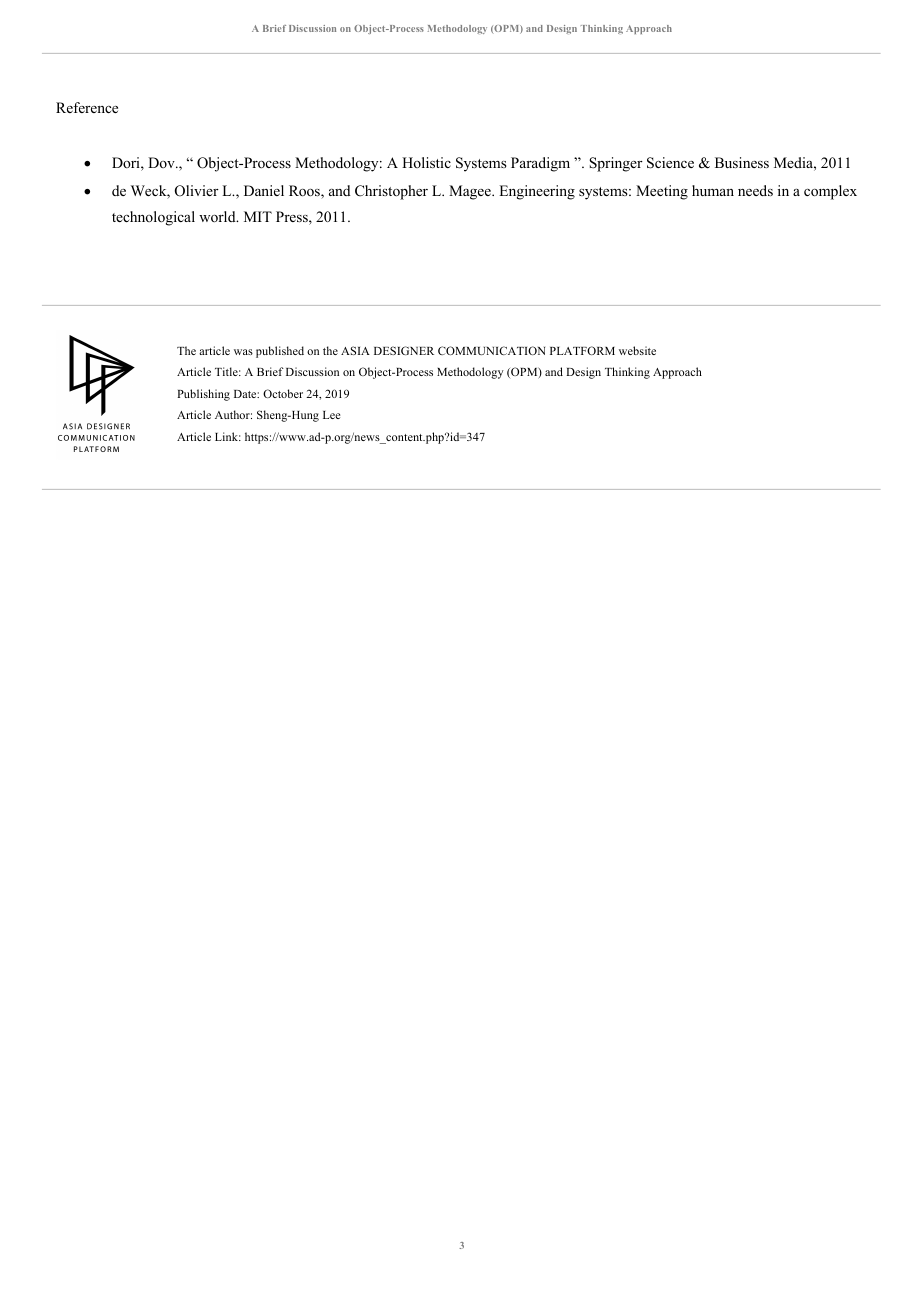 This image has height=1308, width=924. What do you see at coordinates (243, 352) in the image?
I see `was` at bounding box center [243, 352].
